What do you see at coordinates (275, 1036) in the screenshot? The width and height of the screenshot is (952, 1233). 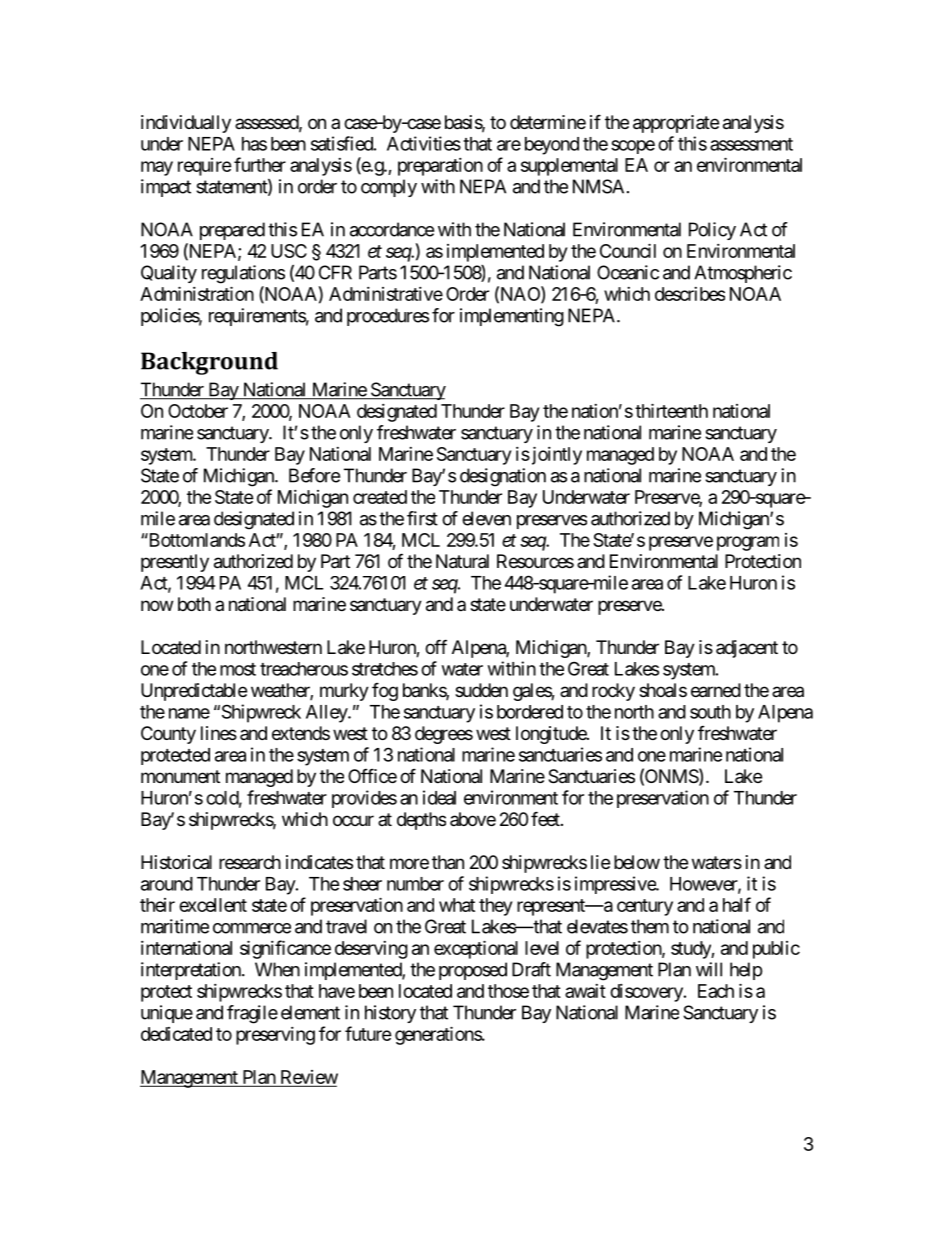 I see `preserving` at bounding box center [275, 1036].
